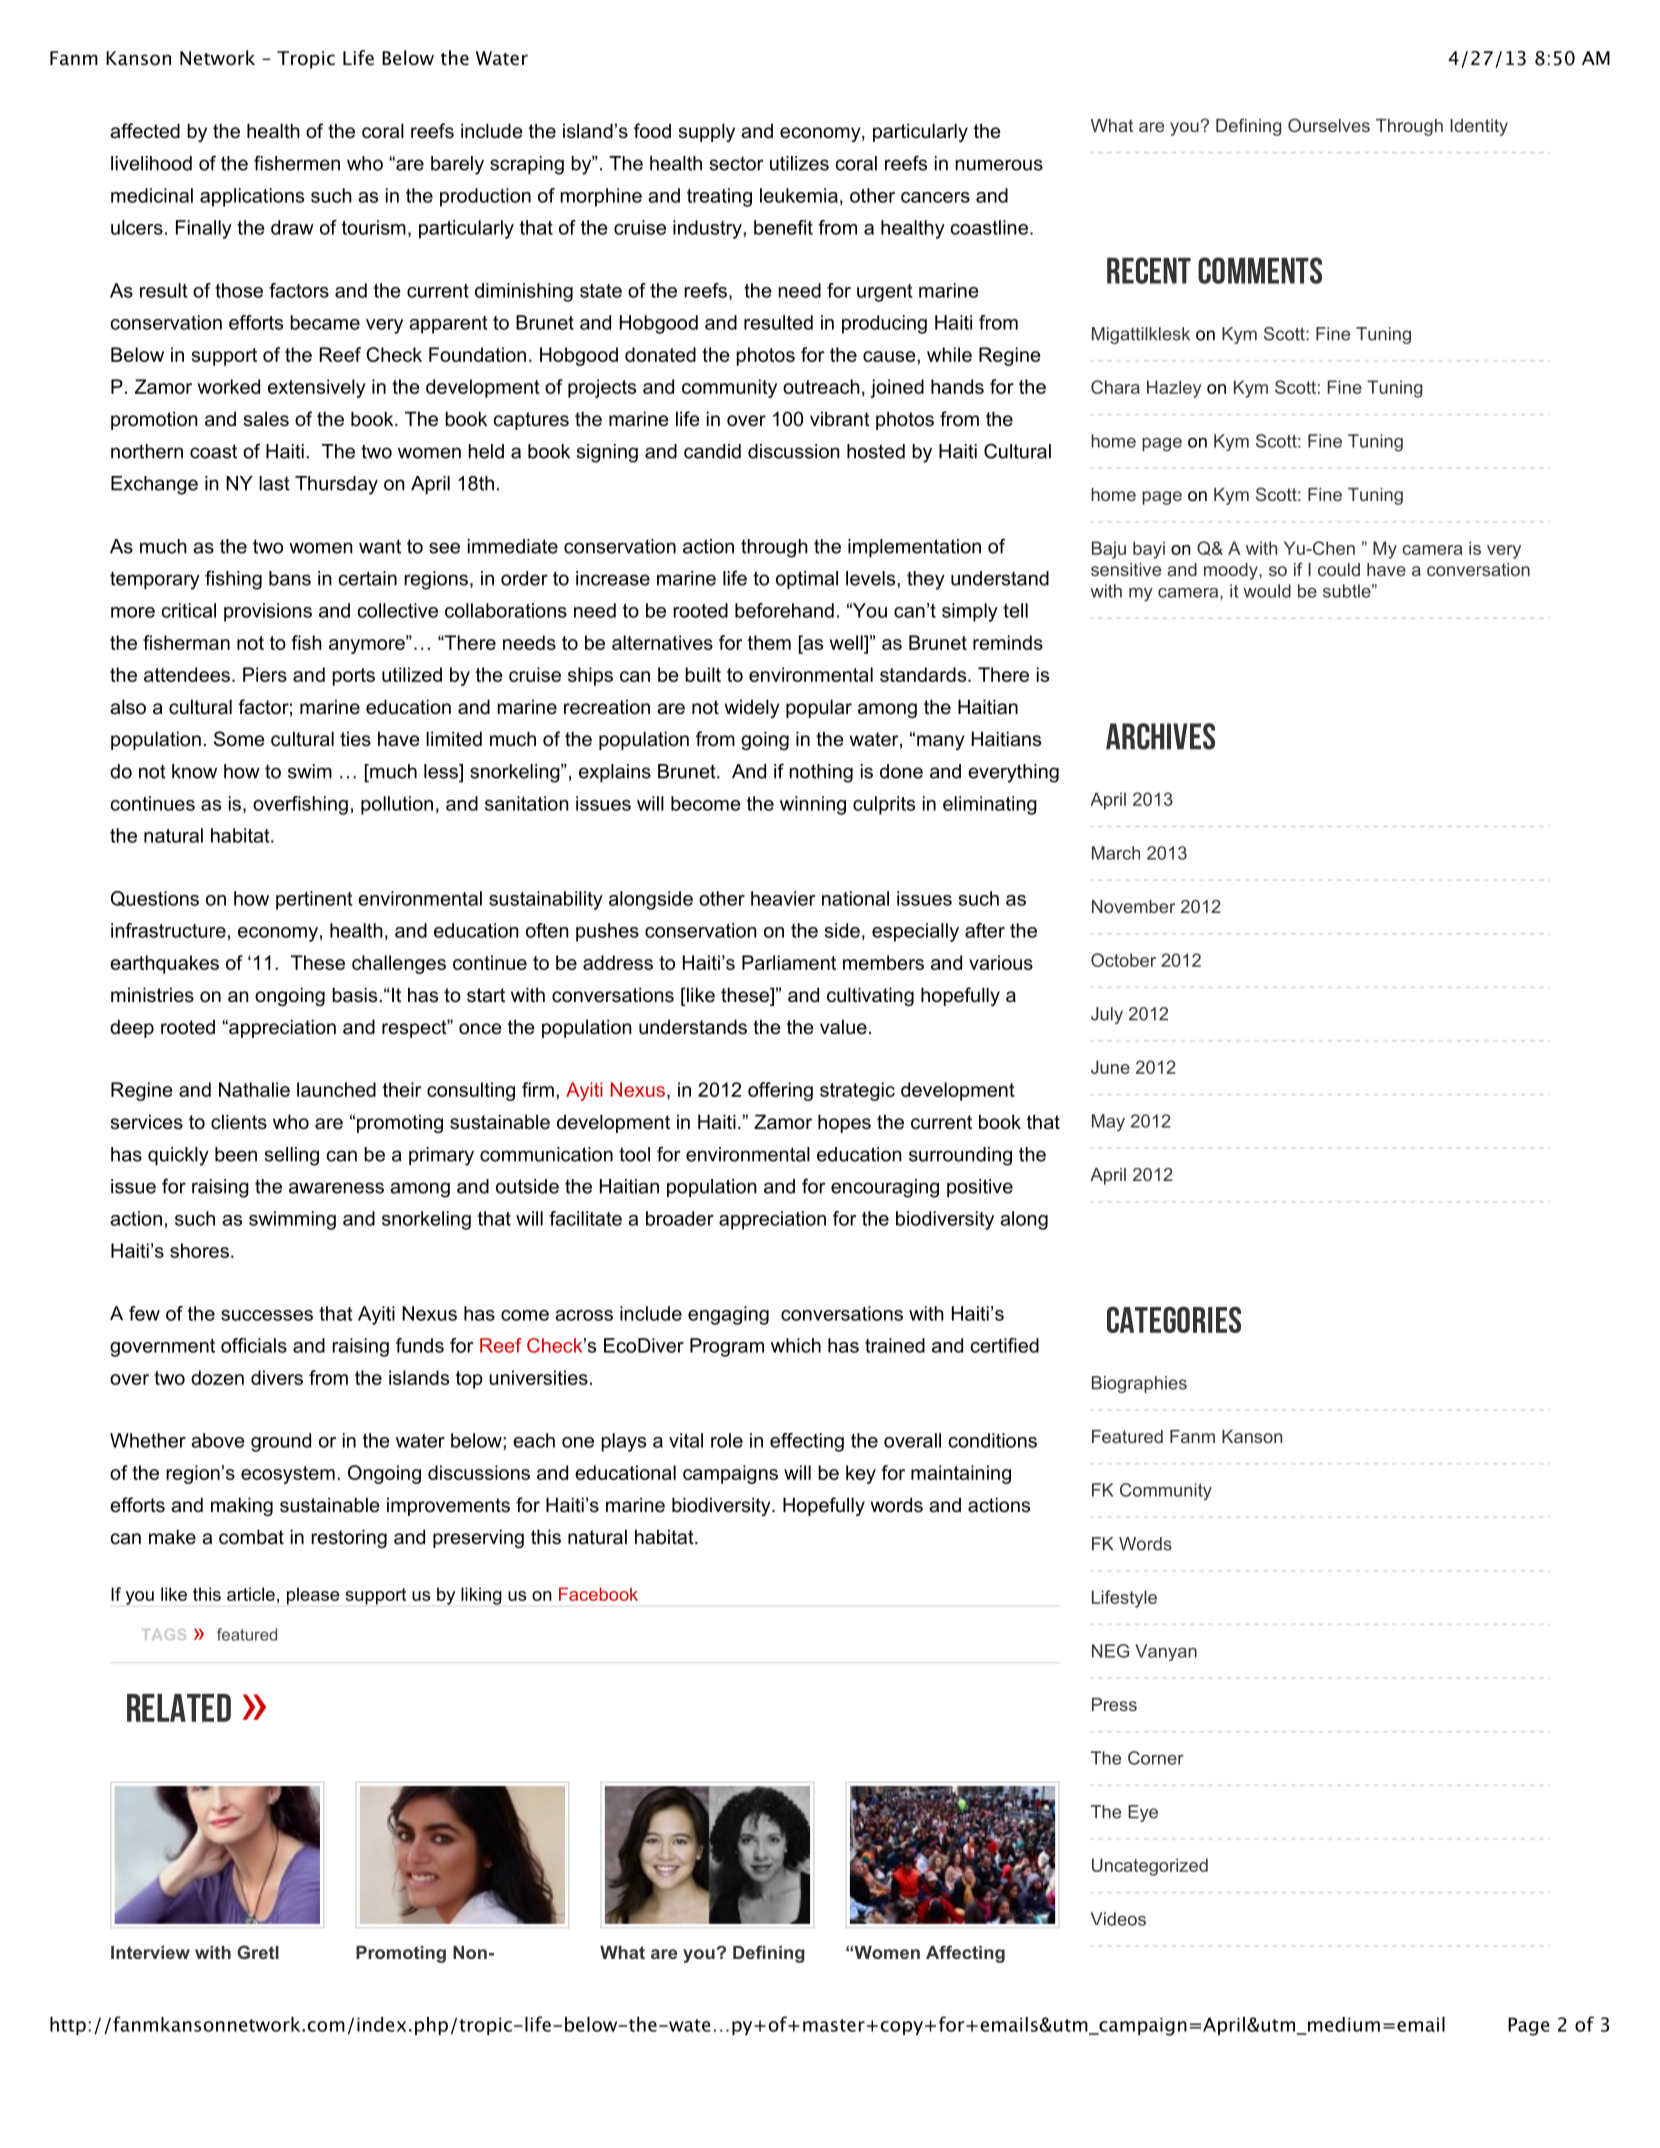  Describe the element at coordinates (1110, 1067) in the page. I see `June` at that location.
